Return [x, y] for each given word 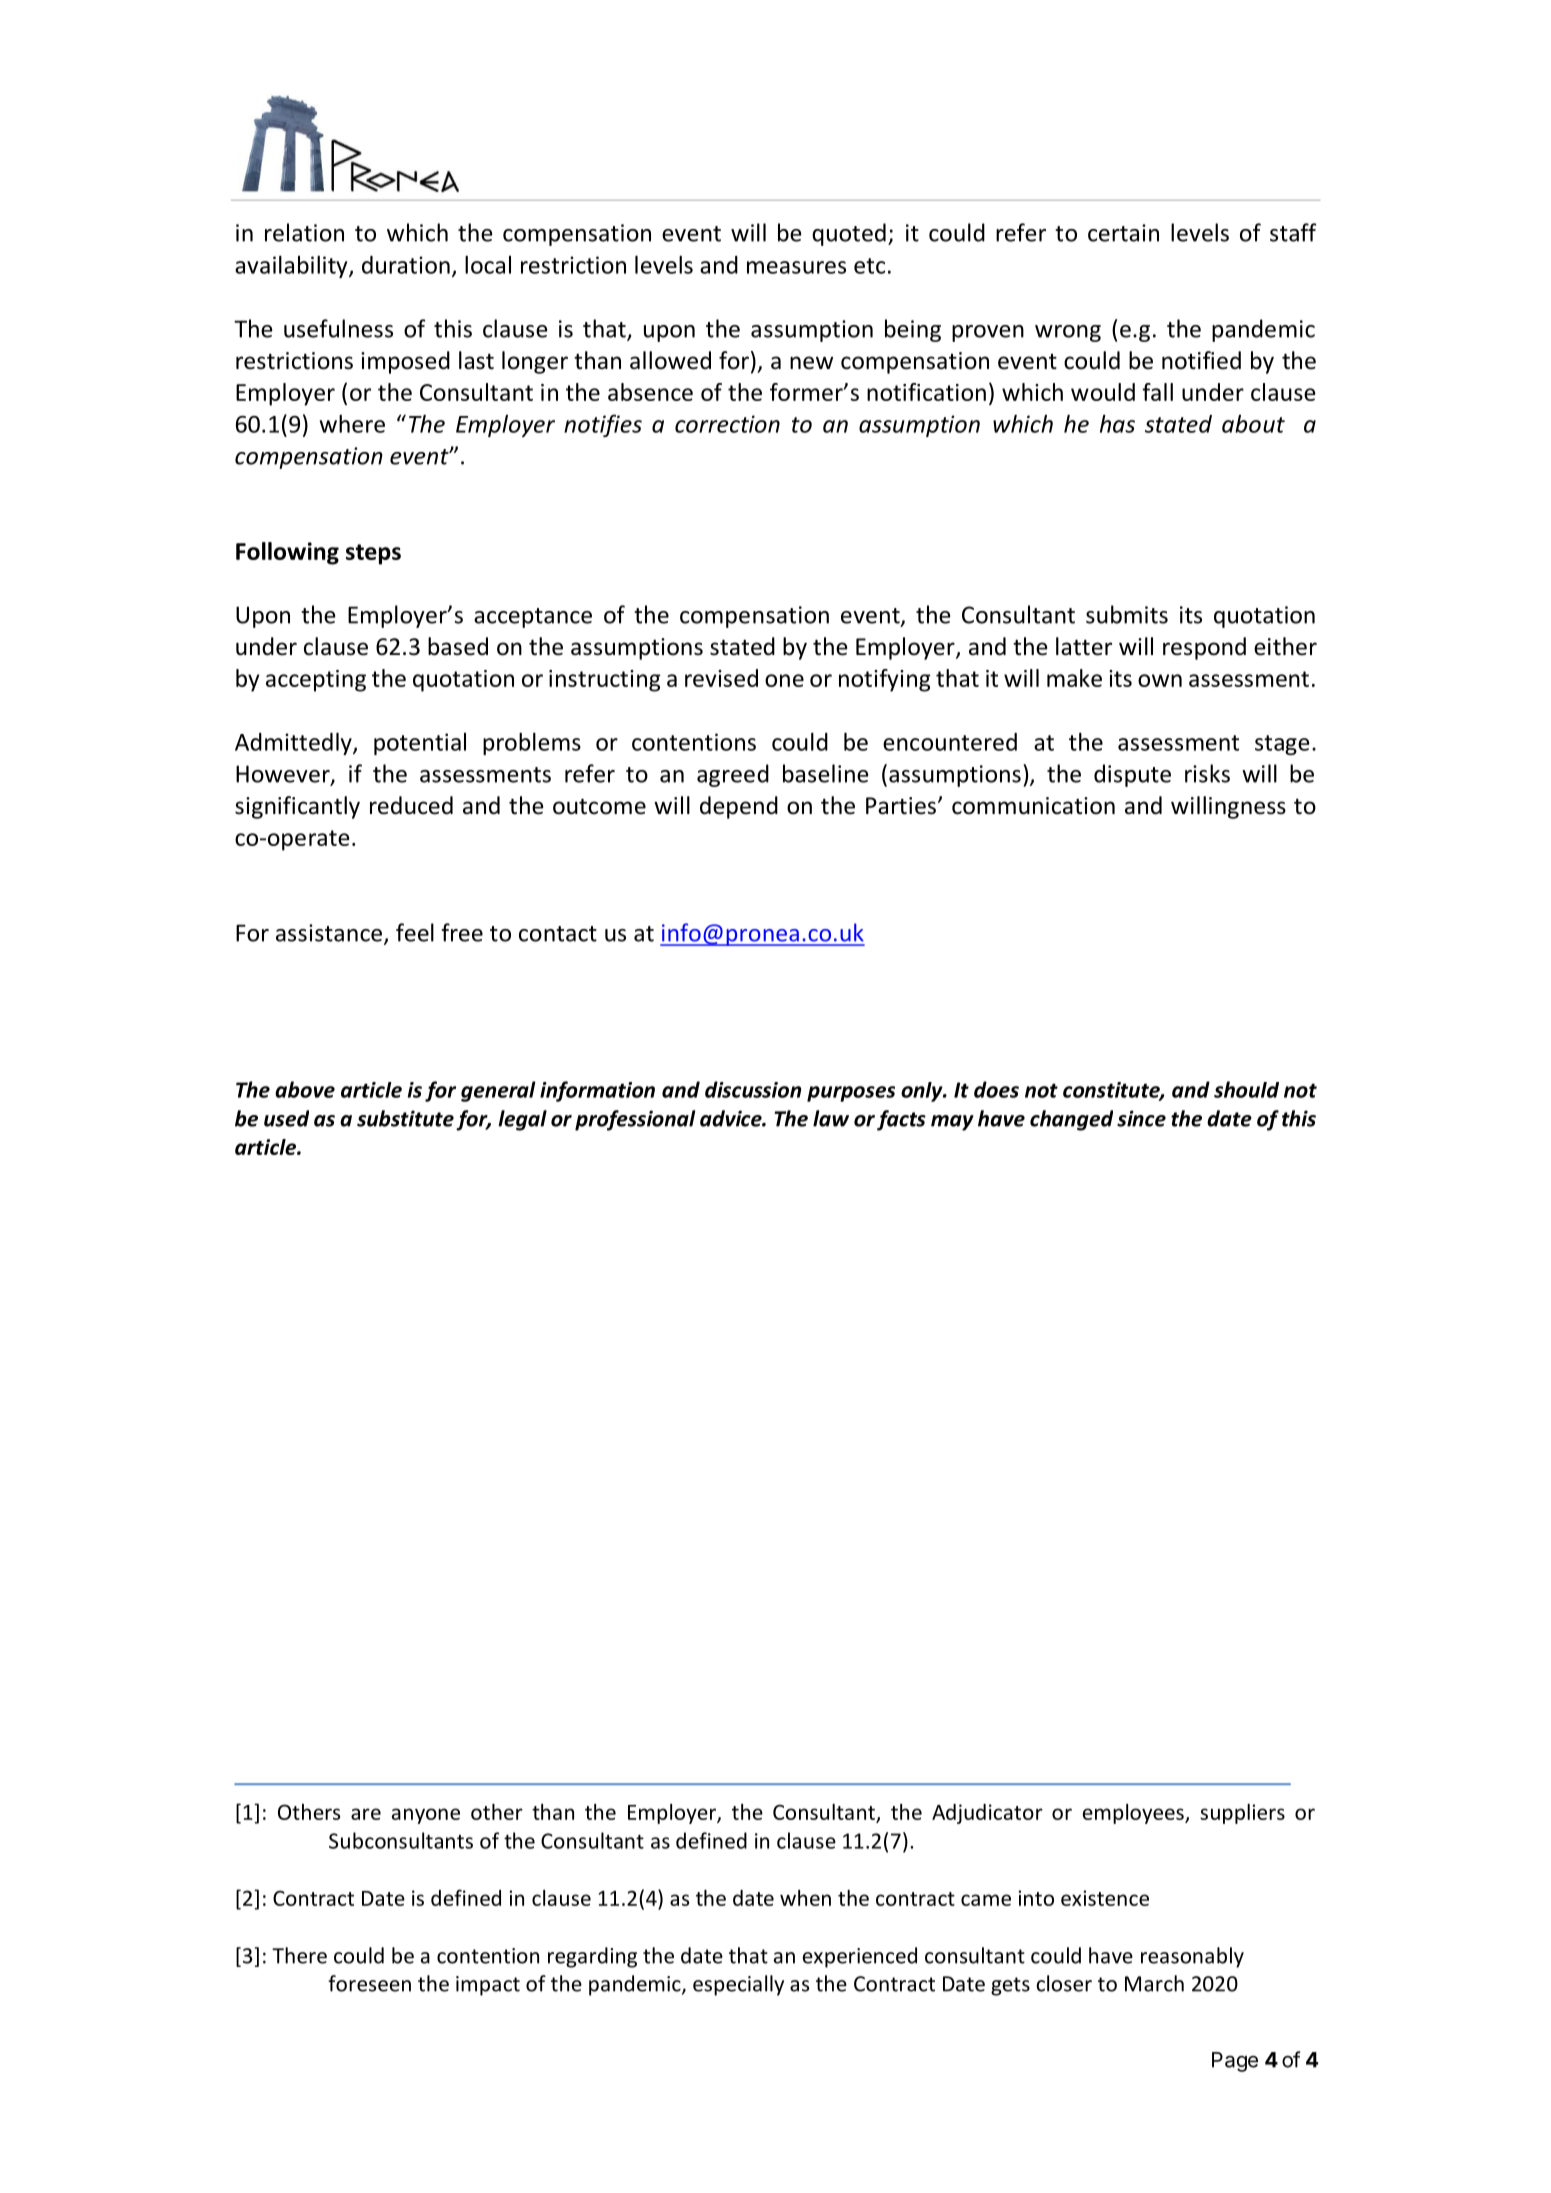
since [1141, 1118]
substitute [405, 1118]
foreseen [369, 1983]
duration [406, 265]
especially [738, 1985]
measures [796, 267]
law [831, 1118]
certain [1123, 233]
